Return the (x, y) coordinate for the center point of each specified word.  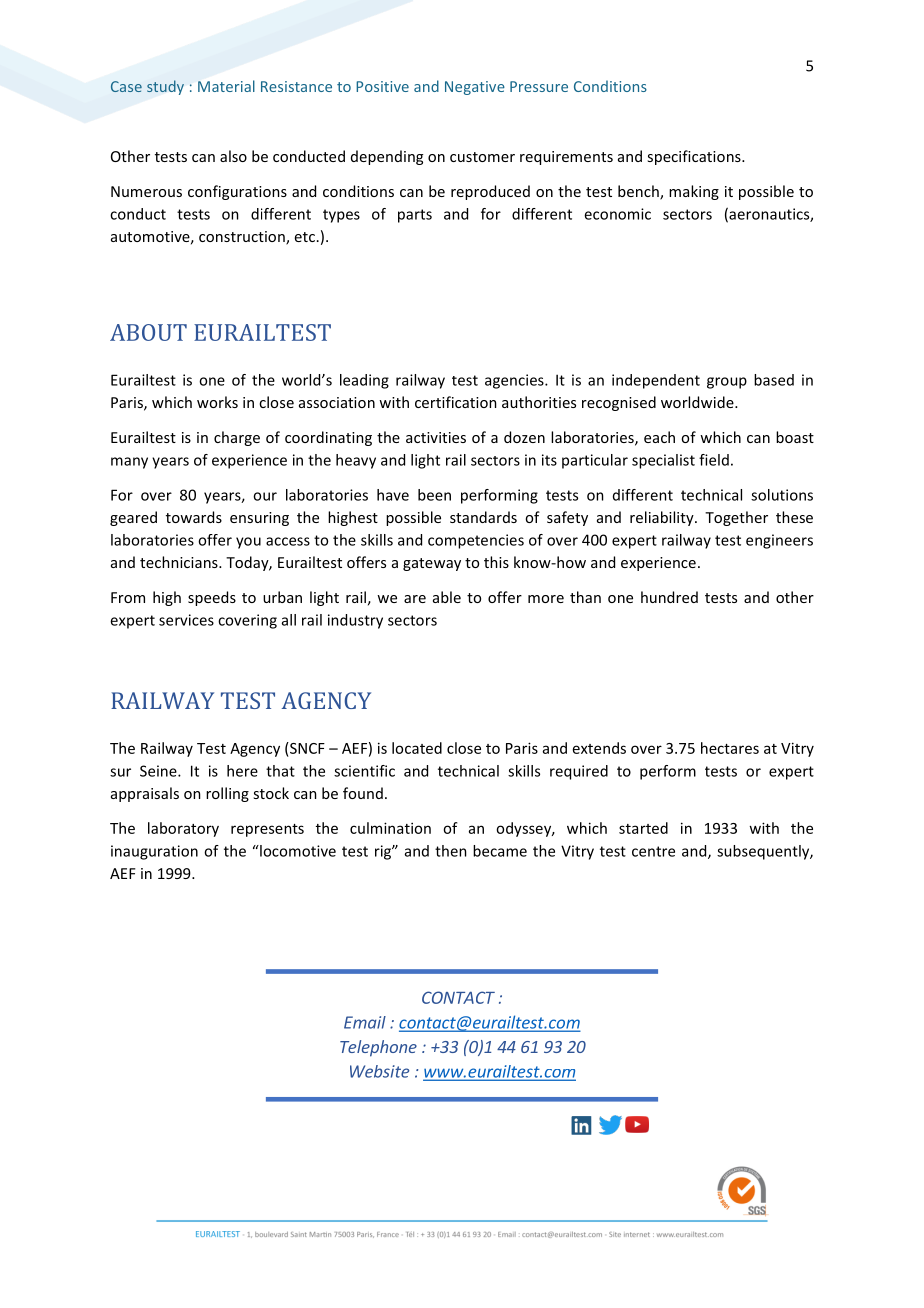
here (242, 771)
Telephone (378, 1048)
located (417, 748)
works (217, 402)
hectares (730, 748)
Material (226, 86)
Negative (475, 88)
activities (436, 437)
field (714, 460)
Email (365, 1022)
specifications (695, 157)
